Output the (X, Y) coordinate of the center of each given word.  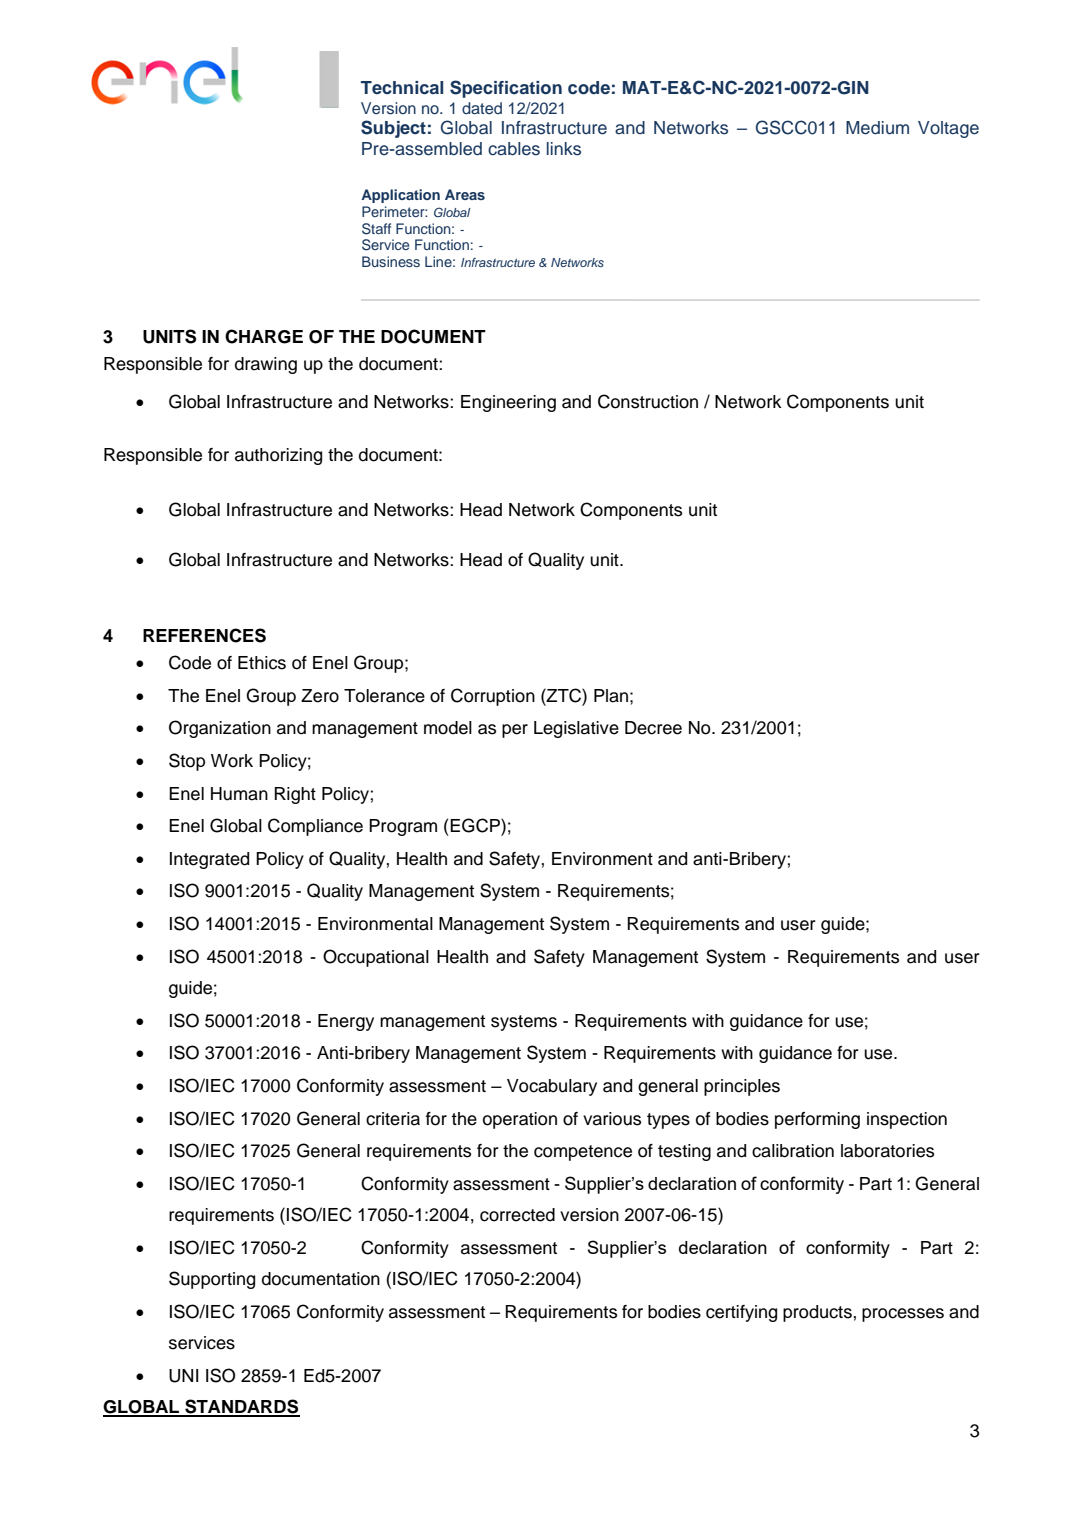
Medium (877, 128)
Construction (648, 401)
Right (295, 795)
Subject (393, 129)
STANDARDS (241, 1407)
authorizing (278, 456)
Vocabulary (552, 1087)
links (564, 149)
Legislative (576, 729)
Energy (346, 1022)
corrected (517, 1215)
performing (817, 1120)
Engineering (508, 403)
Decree (653, 728)
